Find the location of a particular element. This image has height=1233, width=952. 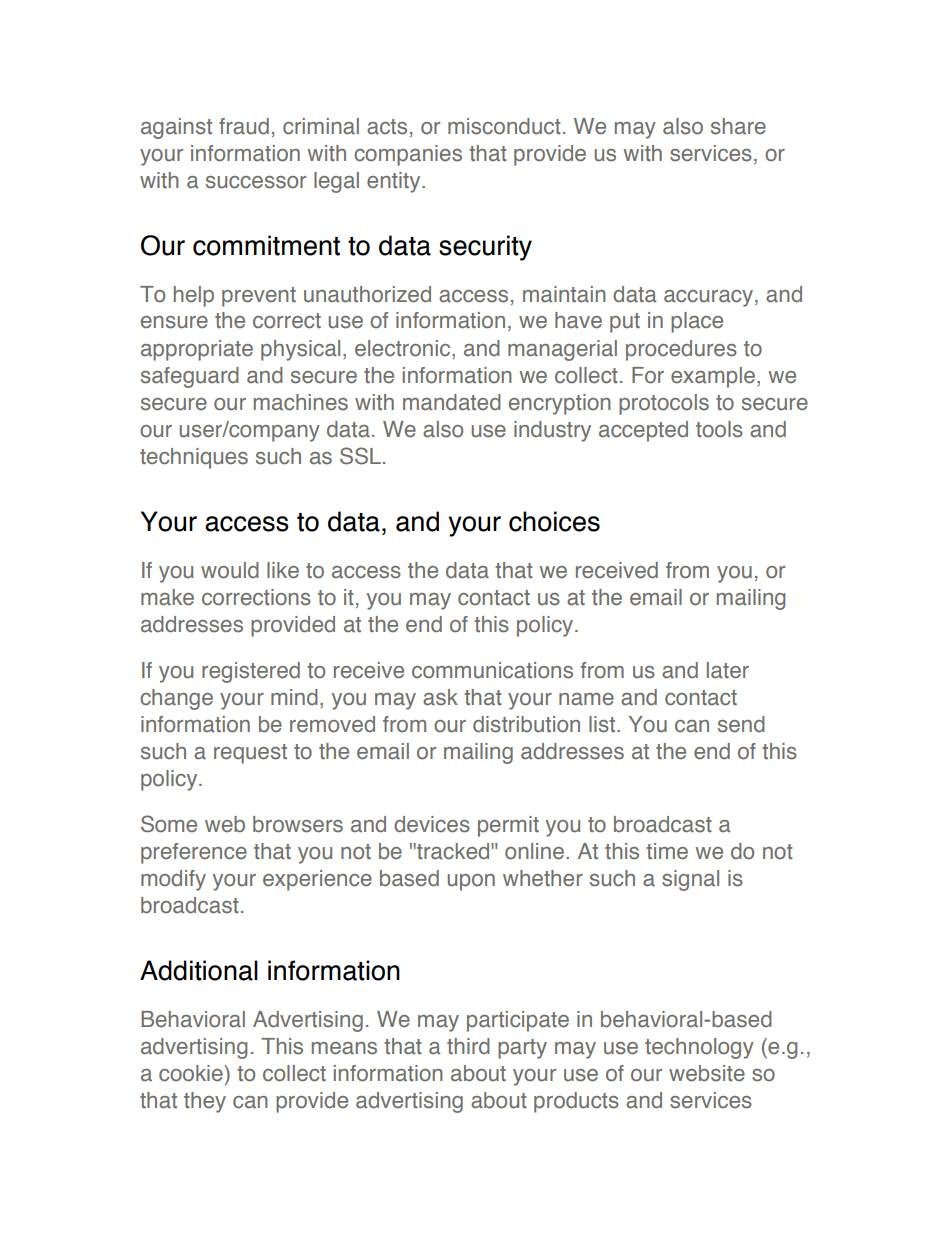

companies is located at coordinates (408, 155).
